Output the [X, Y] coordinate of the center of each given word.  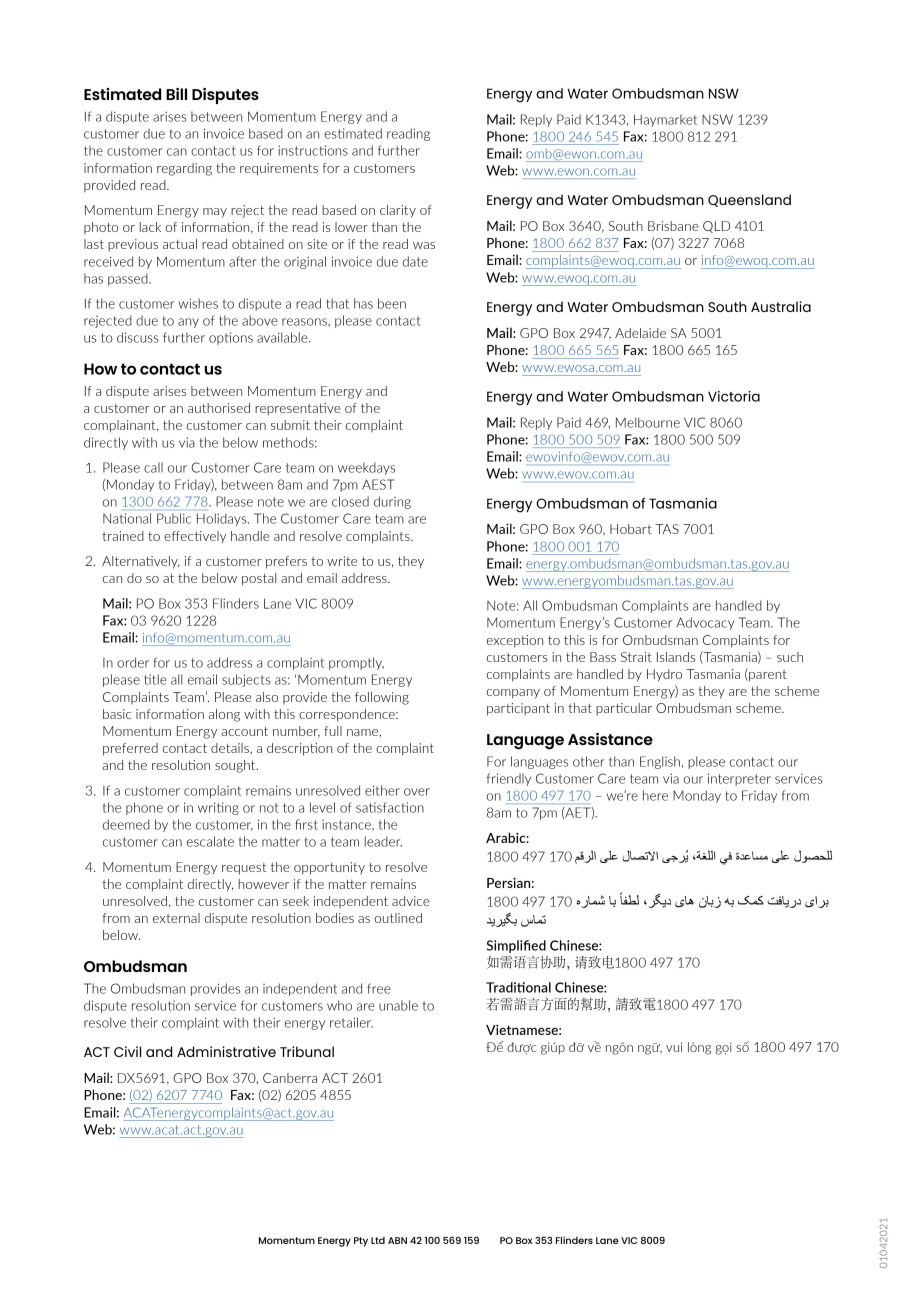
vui [674, 1047]
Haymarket [665, 120]
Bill [176, 94]
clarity [398, 211]
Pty [361, 1242]
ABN [397, 1240]
